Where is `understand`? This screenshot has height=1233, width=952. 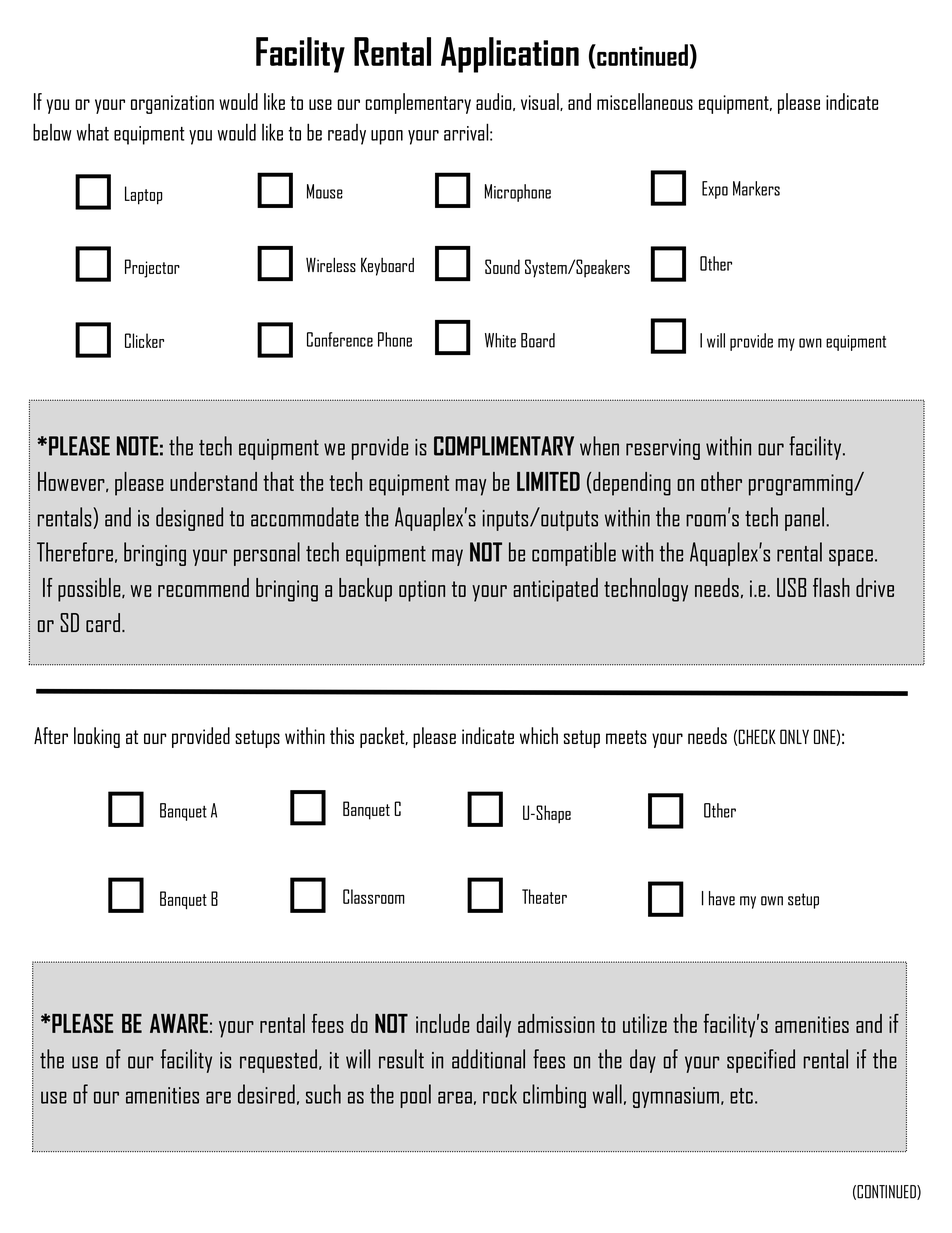
understand is located at coordinates (213, 481).
